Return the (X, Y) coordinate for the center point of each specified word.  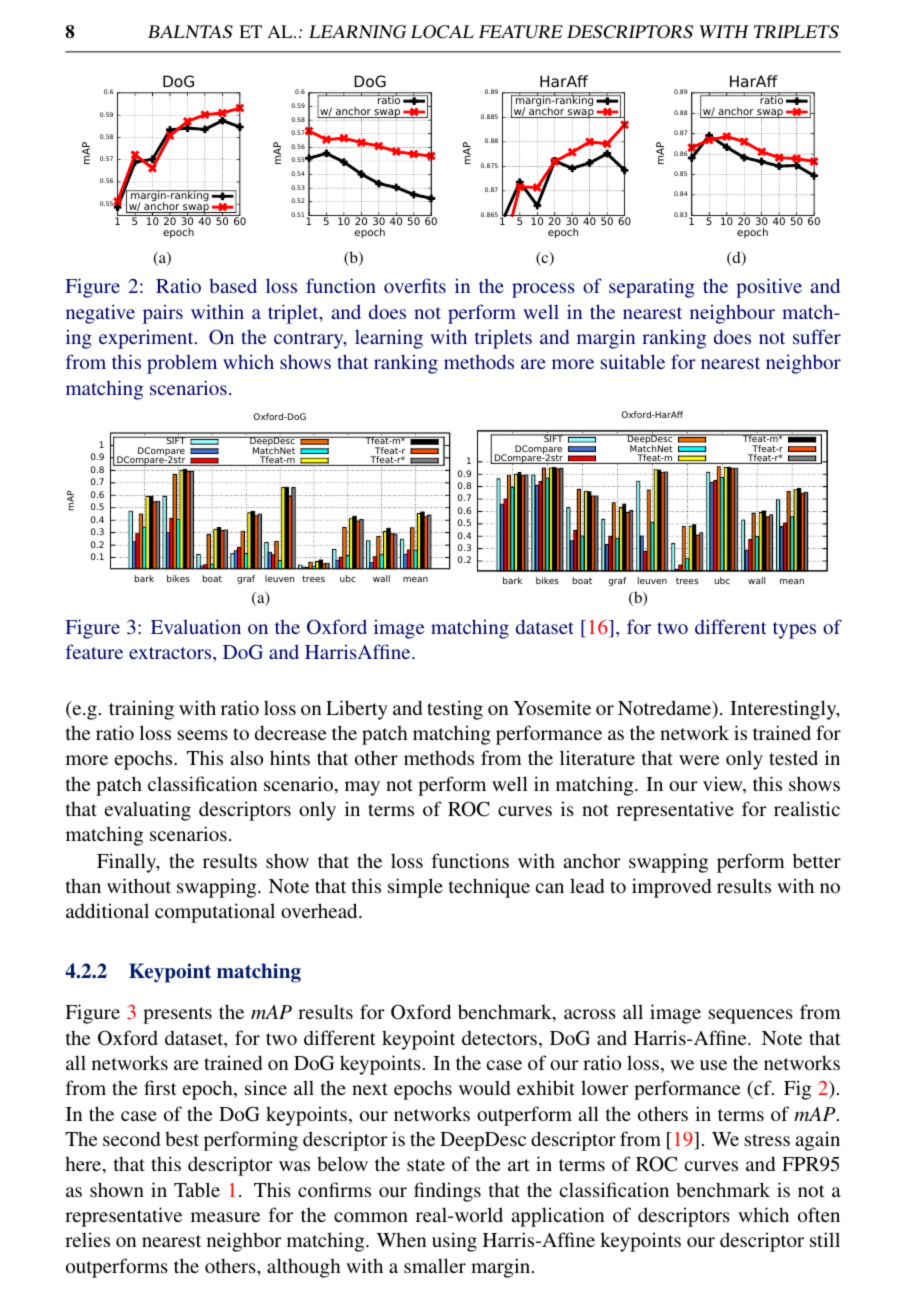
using (454, 1242)
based (233, 285)
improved (671, 888)
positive (769, 288)
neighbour (732, 314)
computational (215, 913)
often (819, 1214)
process (543, 290)
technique (489, 888)
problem (182, 364)
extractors (171, 653)
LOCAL (442, 32)
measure (225, 1217)
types (794, 630)
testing (455, 710)
